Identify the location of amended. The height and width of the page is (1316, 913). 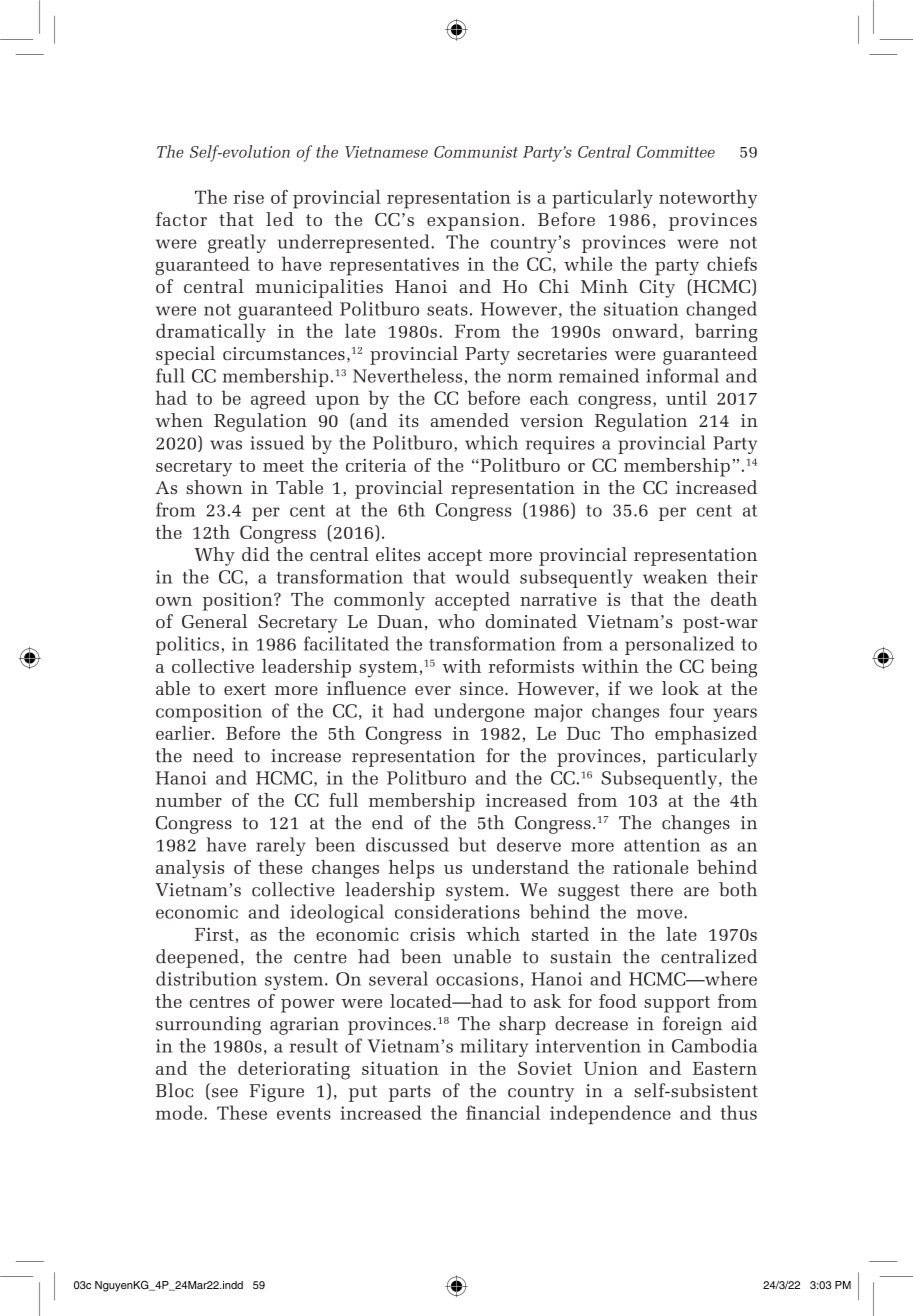
(470, 420).
